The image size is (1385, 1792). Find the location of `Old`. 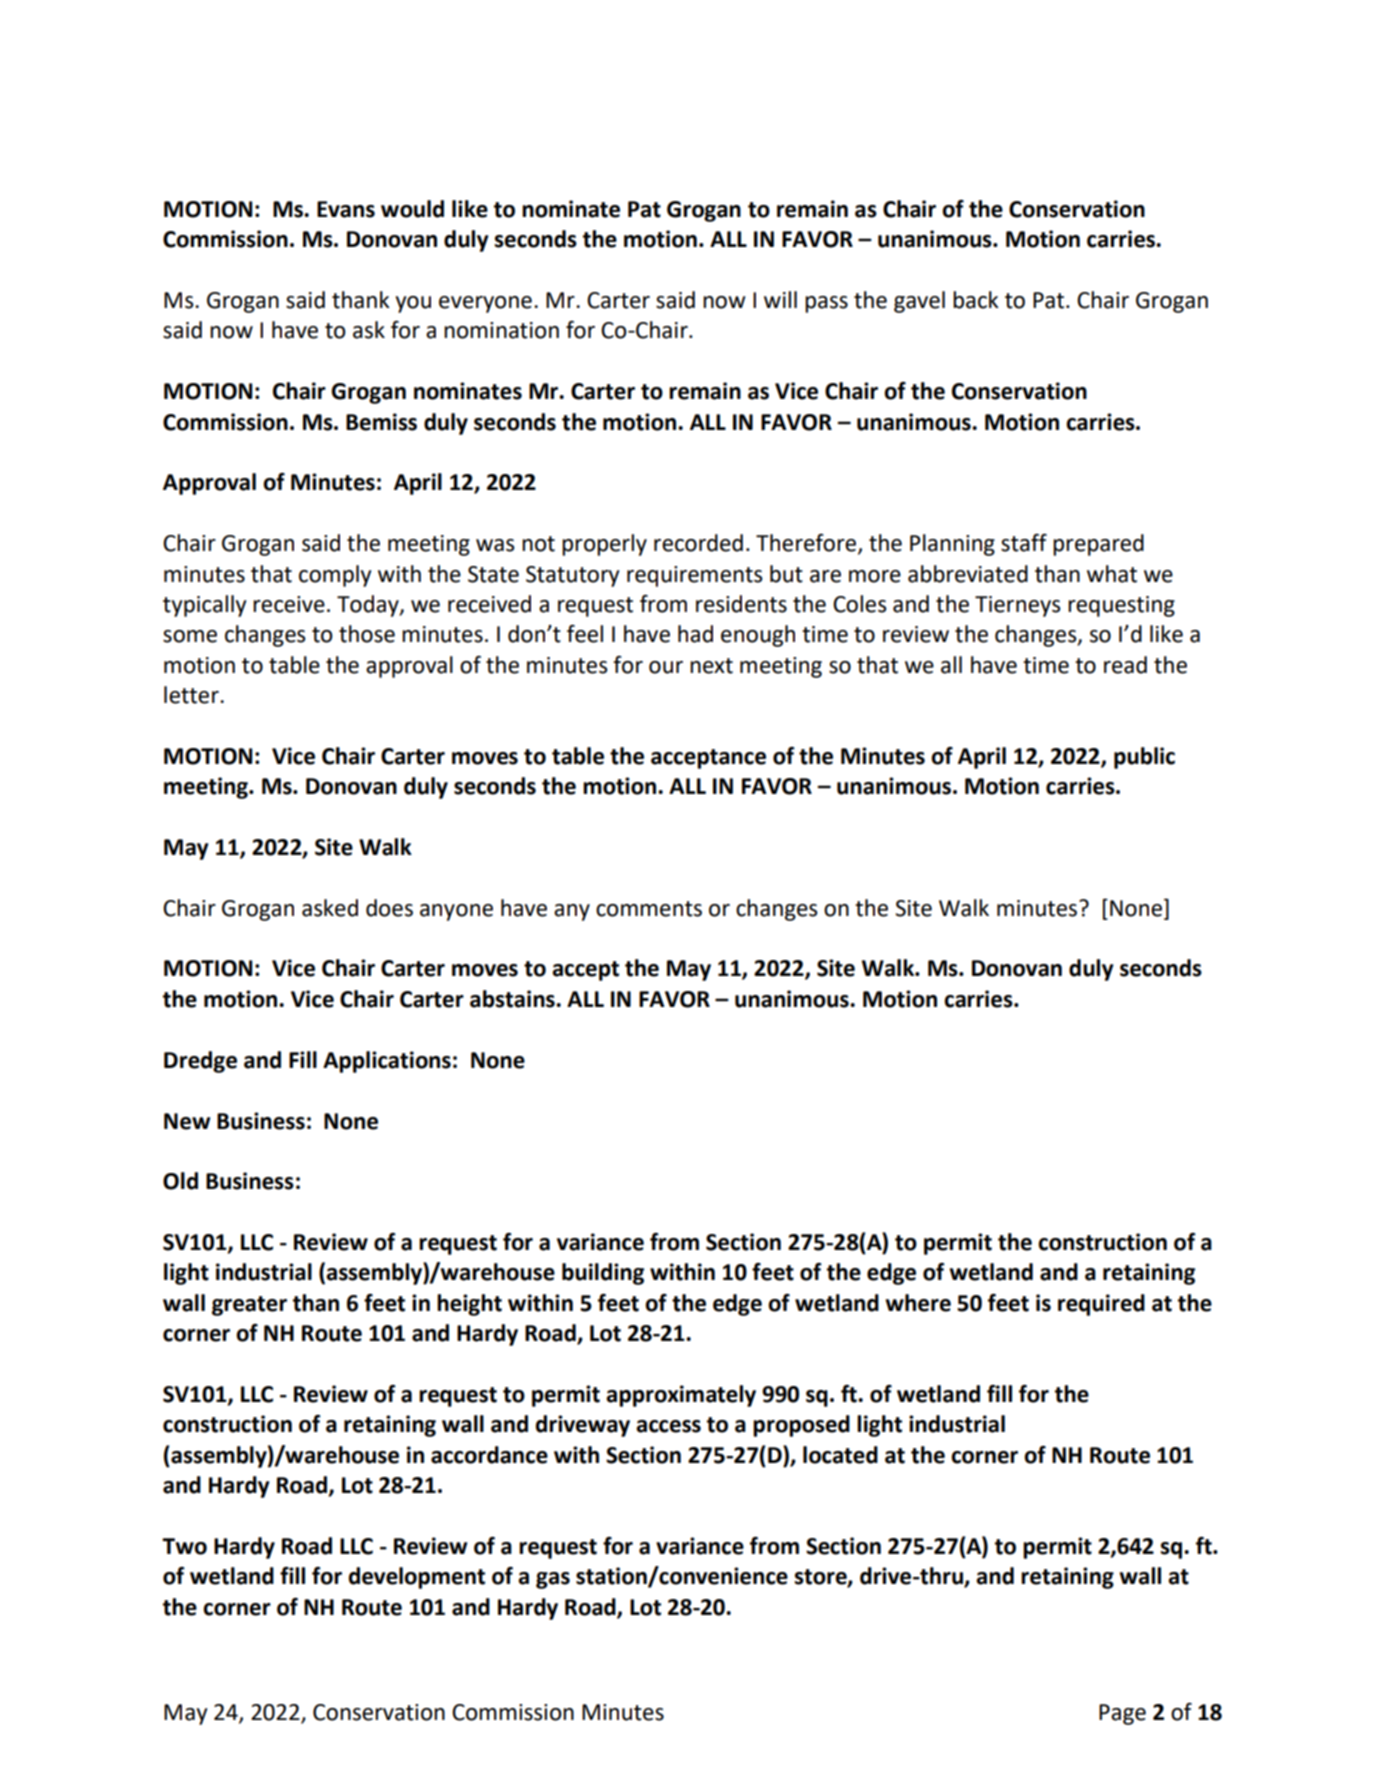

Old is located at coordinates (180, 1181).
